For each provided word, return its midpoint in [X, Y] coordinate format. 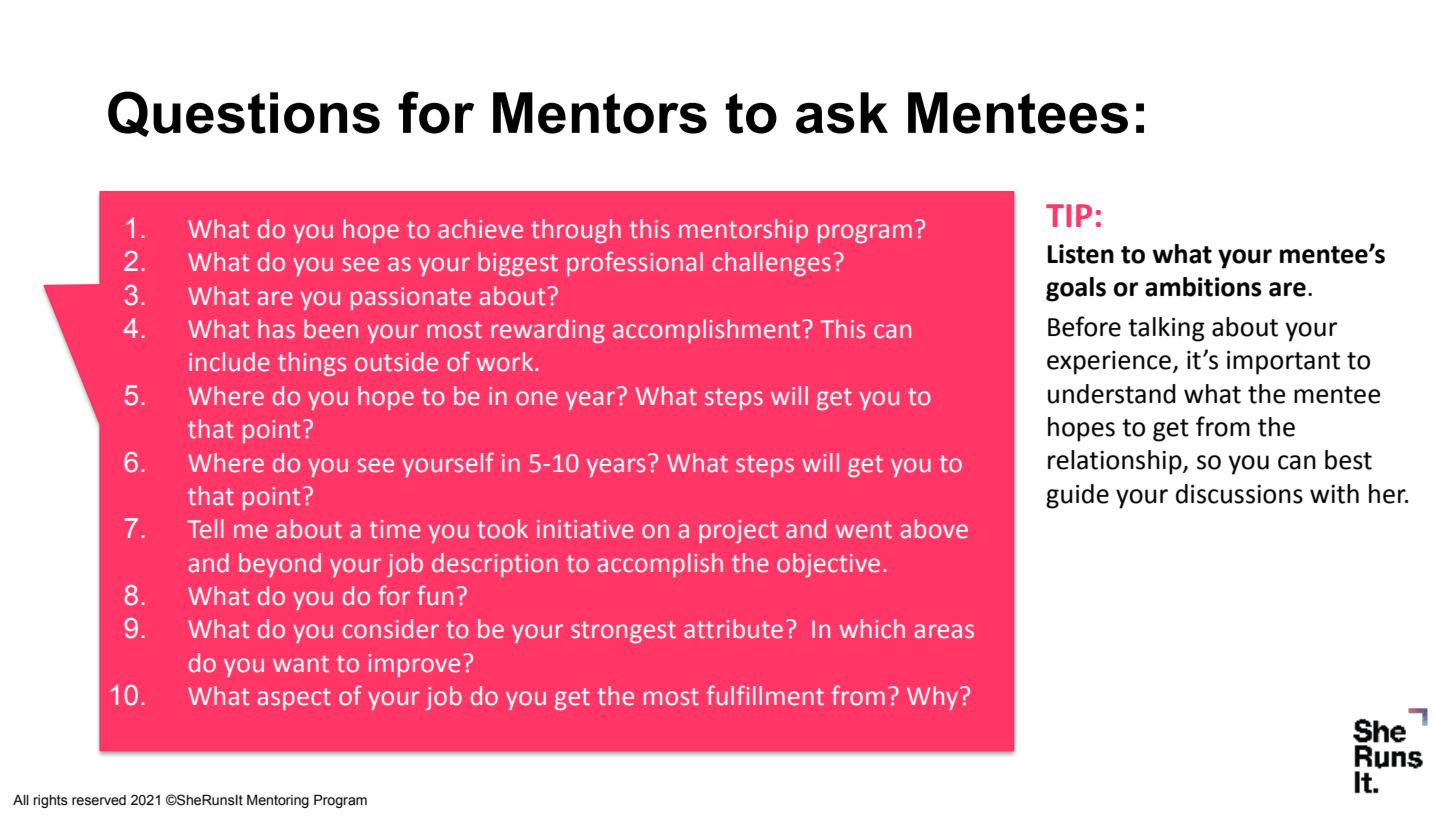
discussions [1239, 494]
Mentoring [278, 801]
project [738, 531]
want [301, 664]
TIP [1069, 215]
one [537, 398]
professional [635, 263]
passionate [411, 298]
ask [842, 113]
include [229, 362]
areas [944, 631]
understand [1112, 394]
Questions [244, 114]
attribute [733, 629]
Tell [205, 529]
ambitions [1203, 287]
